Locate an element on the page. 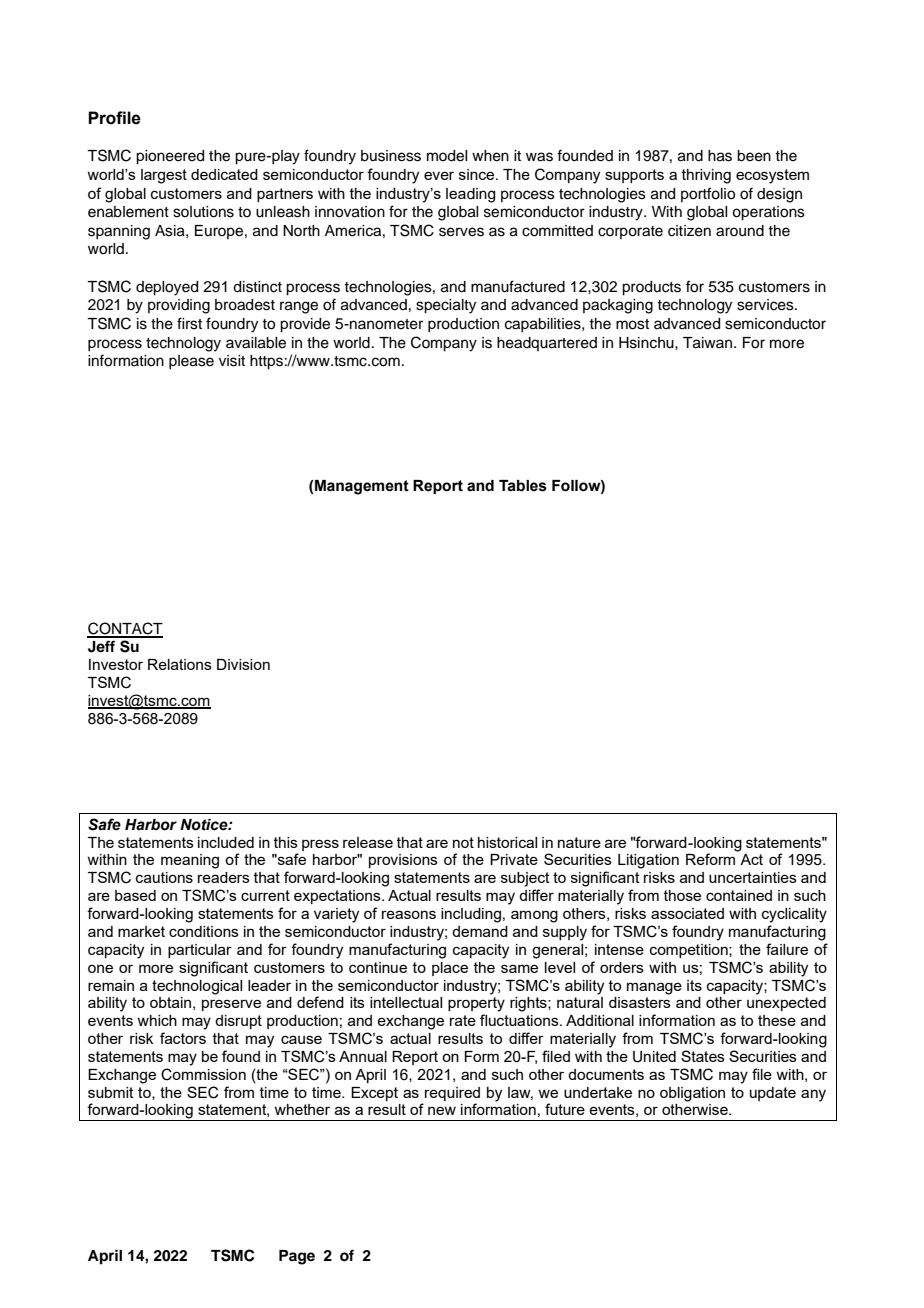 Image resolution: width=924 pixels, height=1308 pixels. ever is located at coordinates (439, 175).
